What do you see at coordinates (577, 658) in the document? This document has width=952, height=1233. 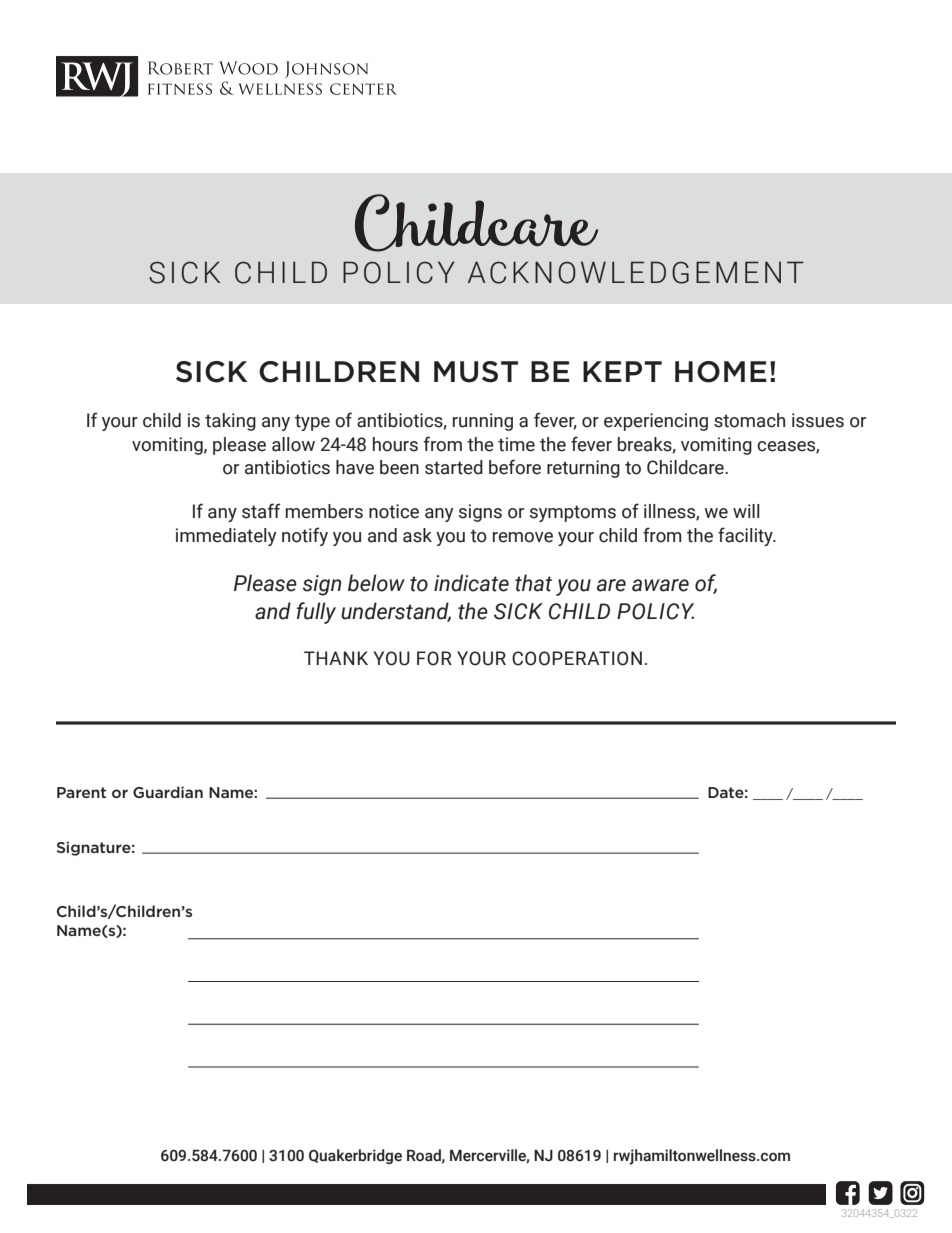 I see `COOPERATION` at bounding box center [577, 658].
